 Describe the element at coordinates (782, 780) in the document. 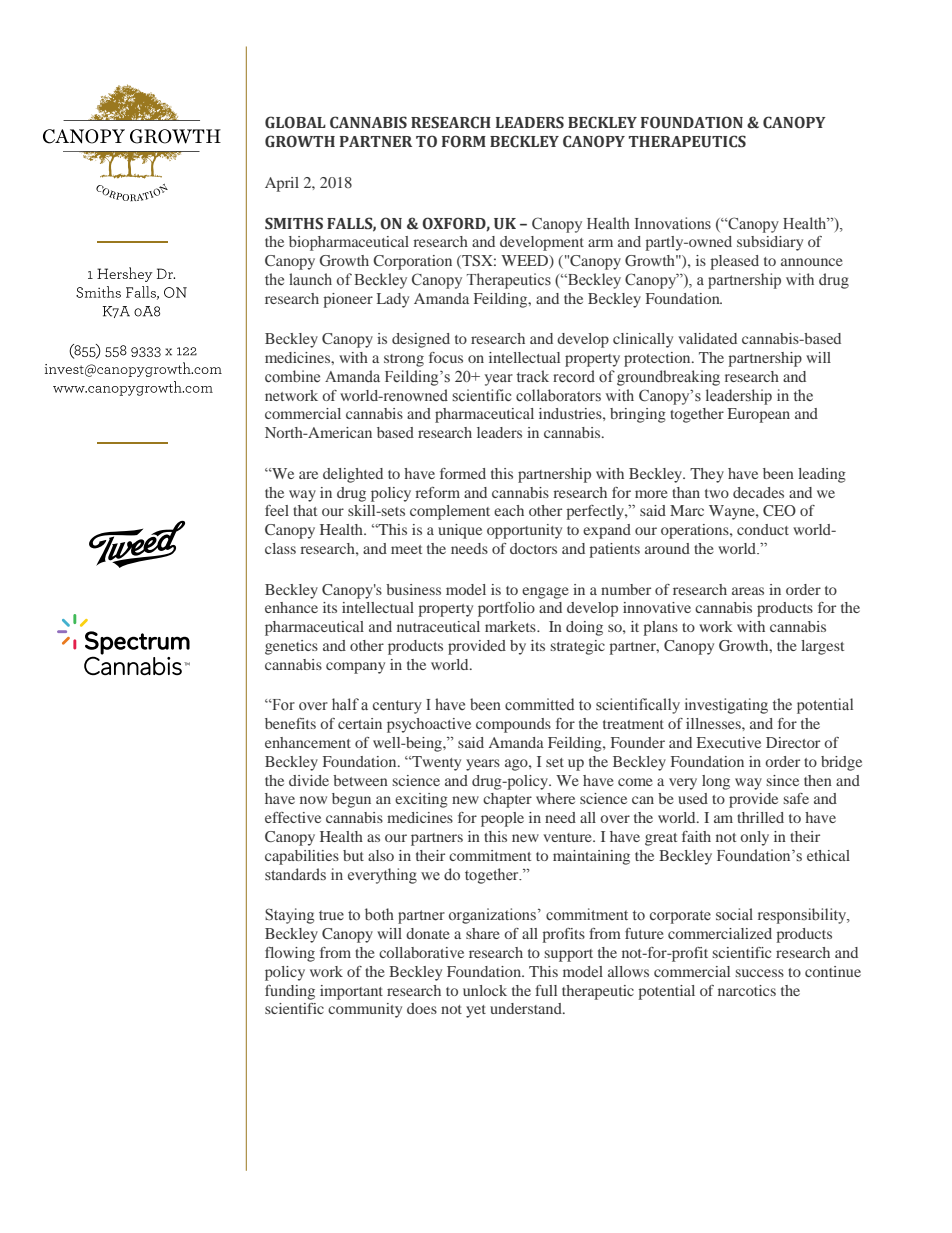

I see `since` at that location.
